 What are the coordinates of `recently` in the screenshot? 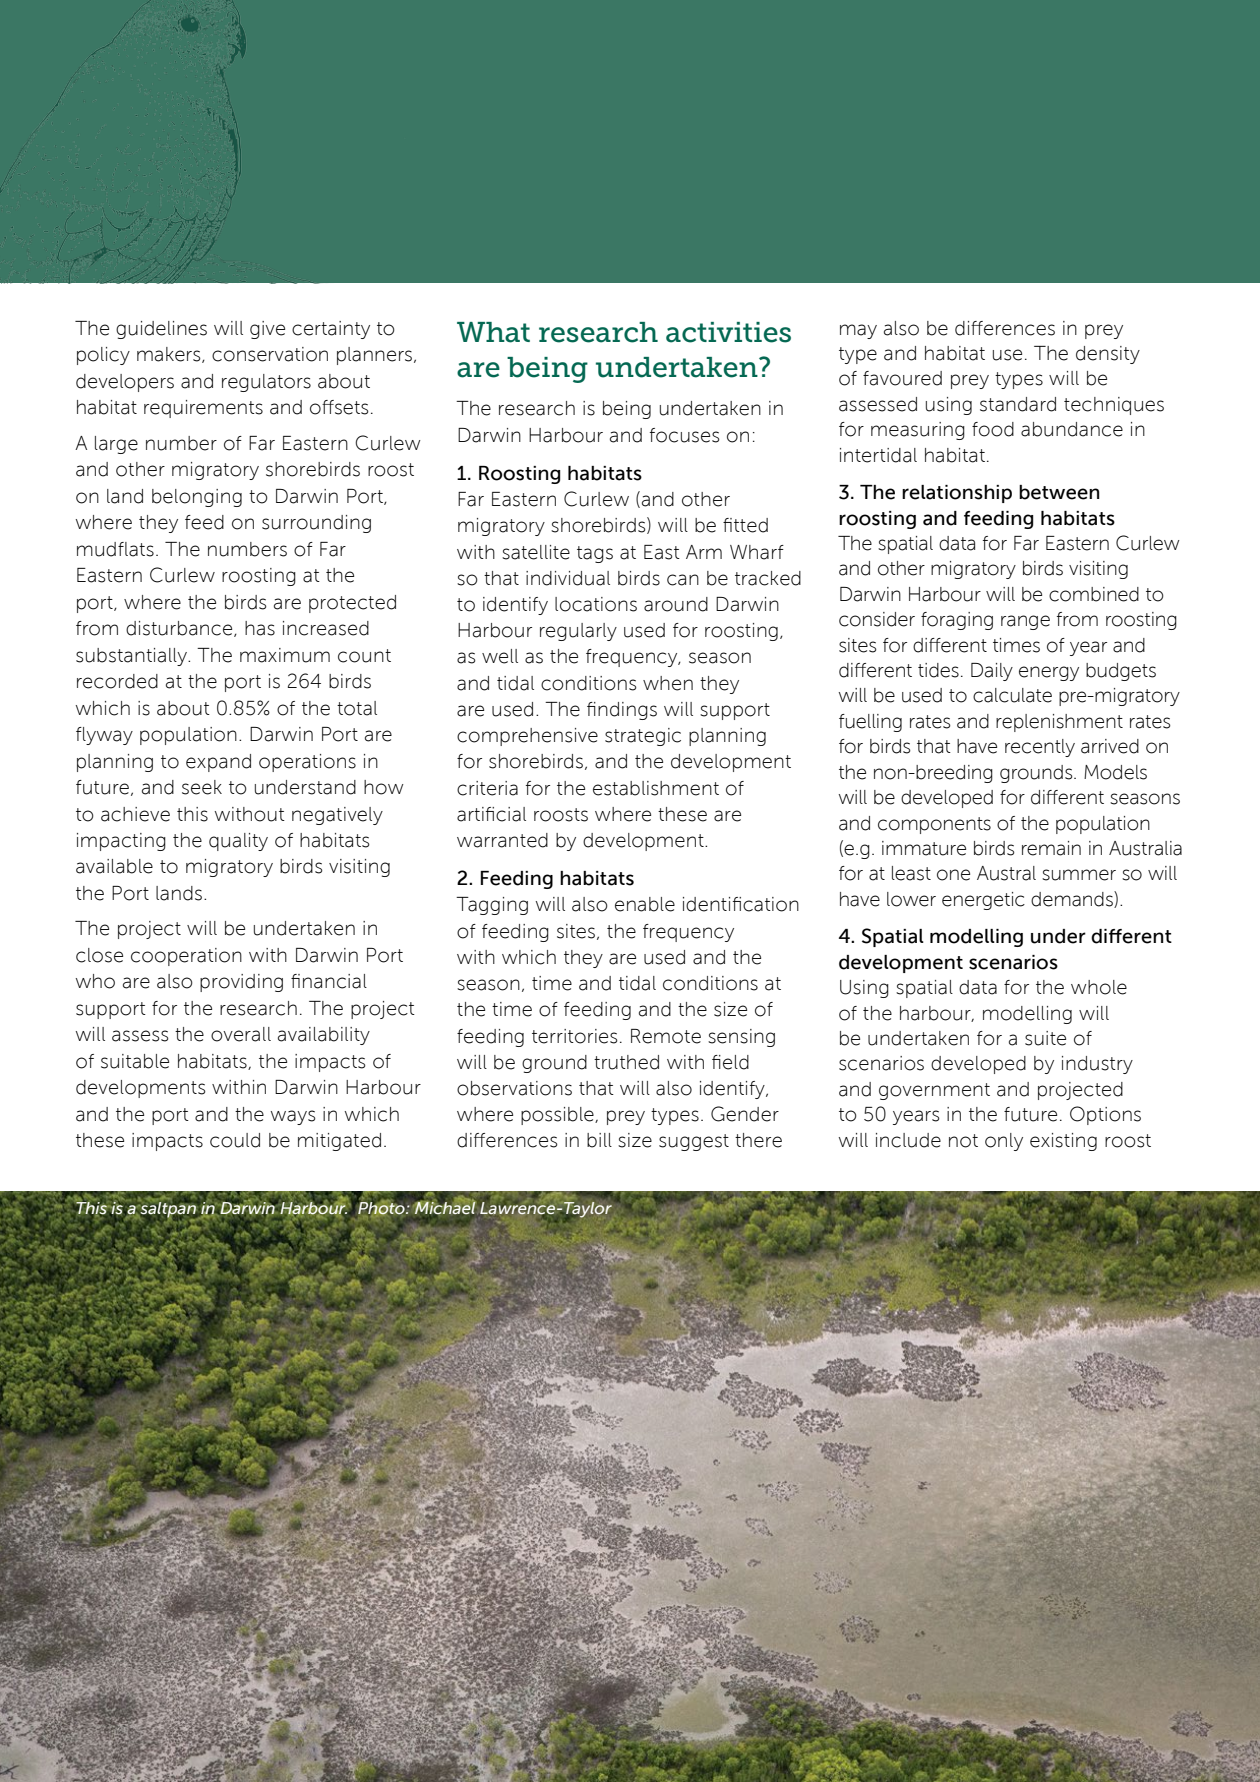 It's located at (1040, 748).
